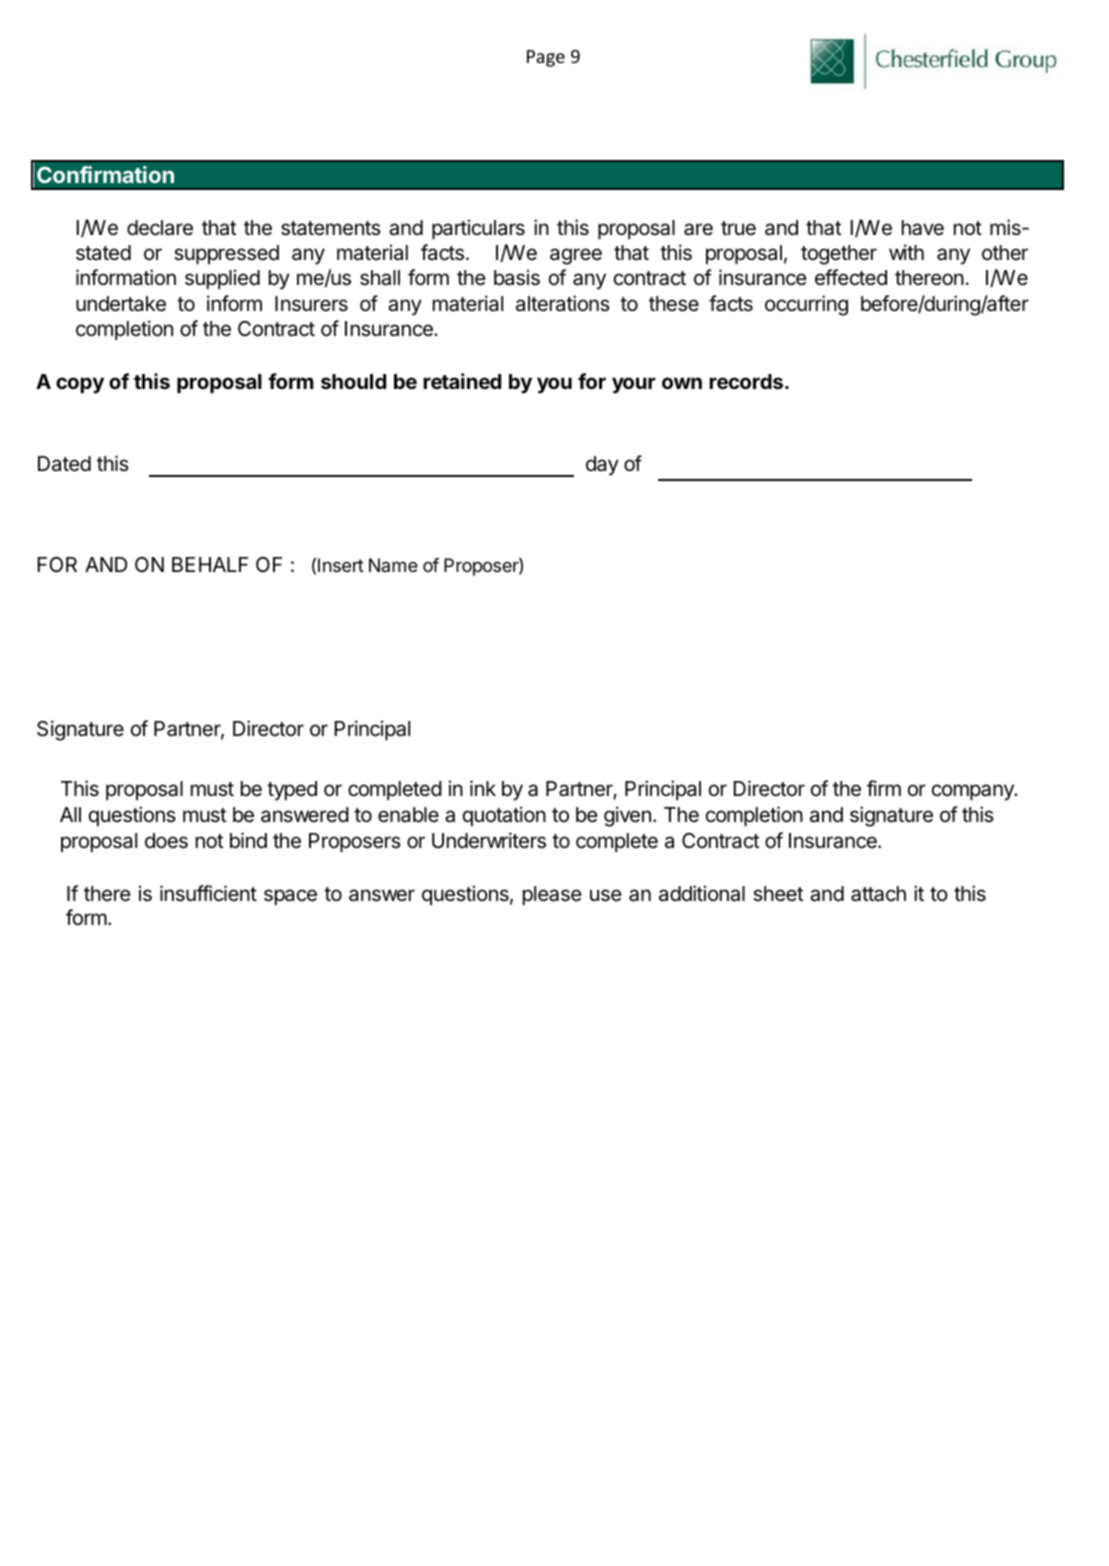 The height and width of the image is (1566, 1109). I want to click on declare, so click(160, 228).
